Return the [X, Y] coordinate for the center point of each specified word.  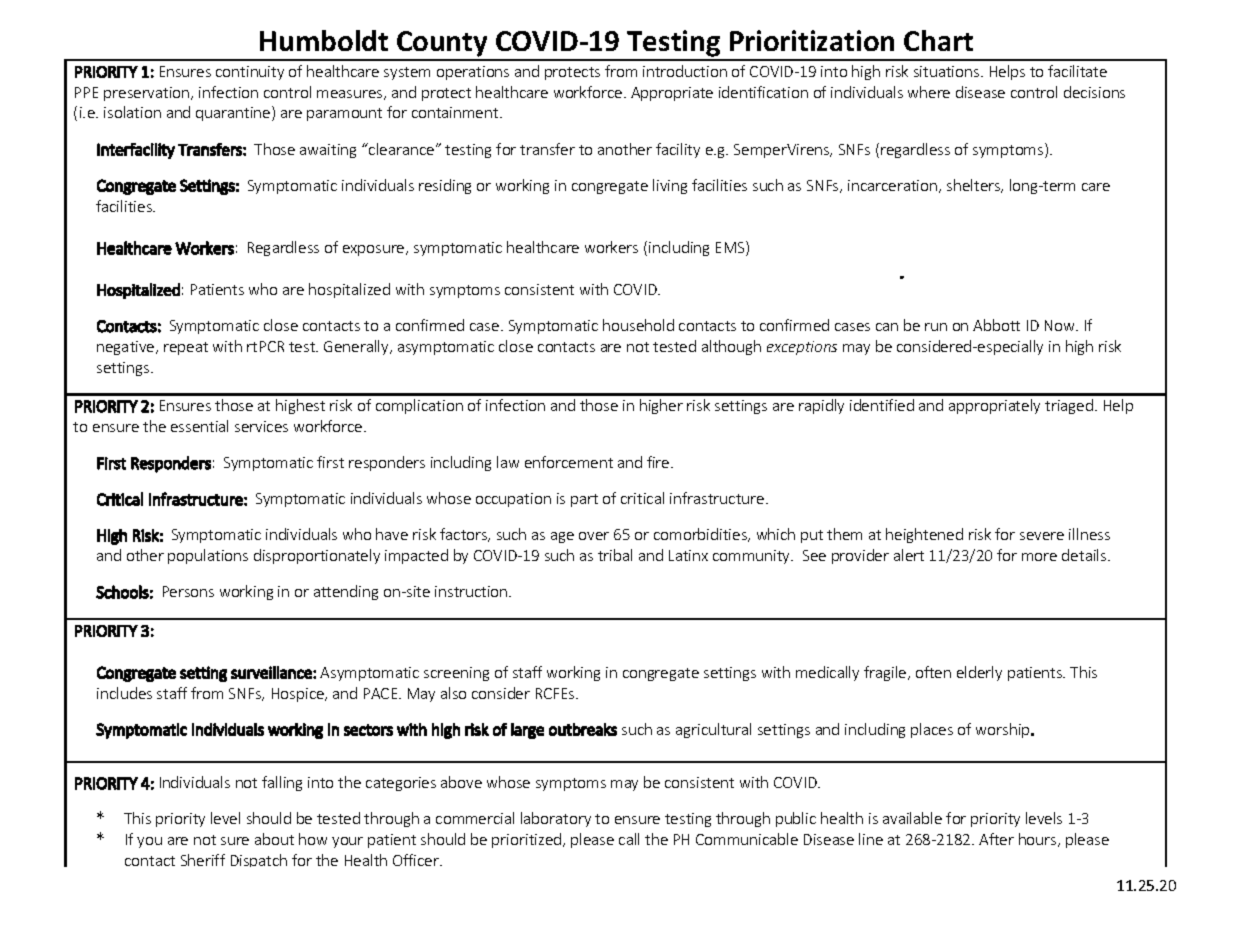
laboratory [556, 819]
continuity [250, 73]
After [996, 839]
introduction [685, 71]
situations [948, 71]
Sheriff [203, 860]
